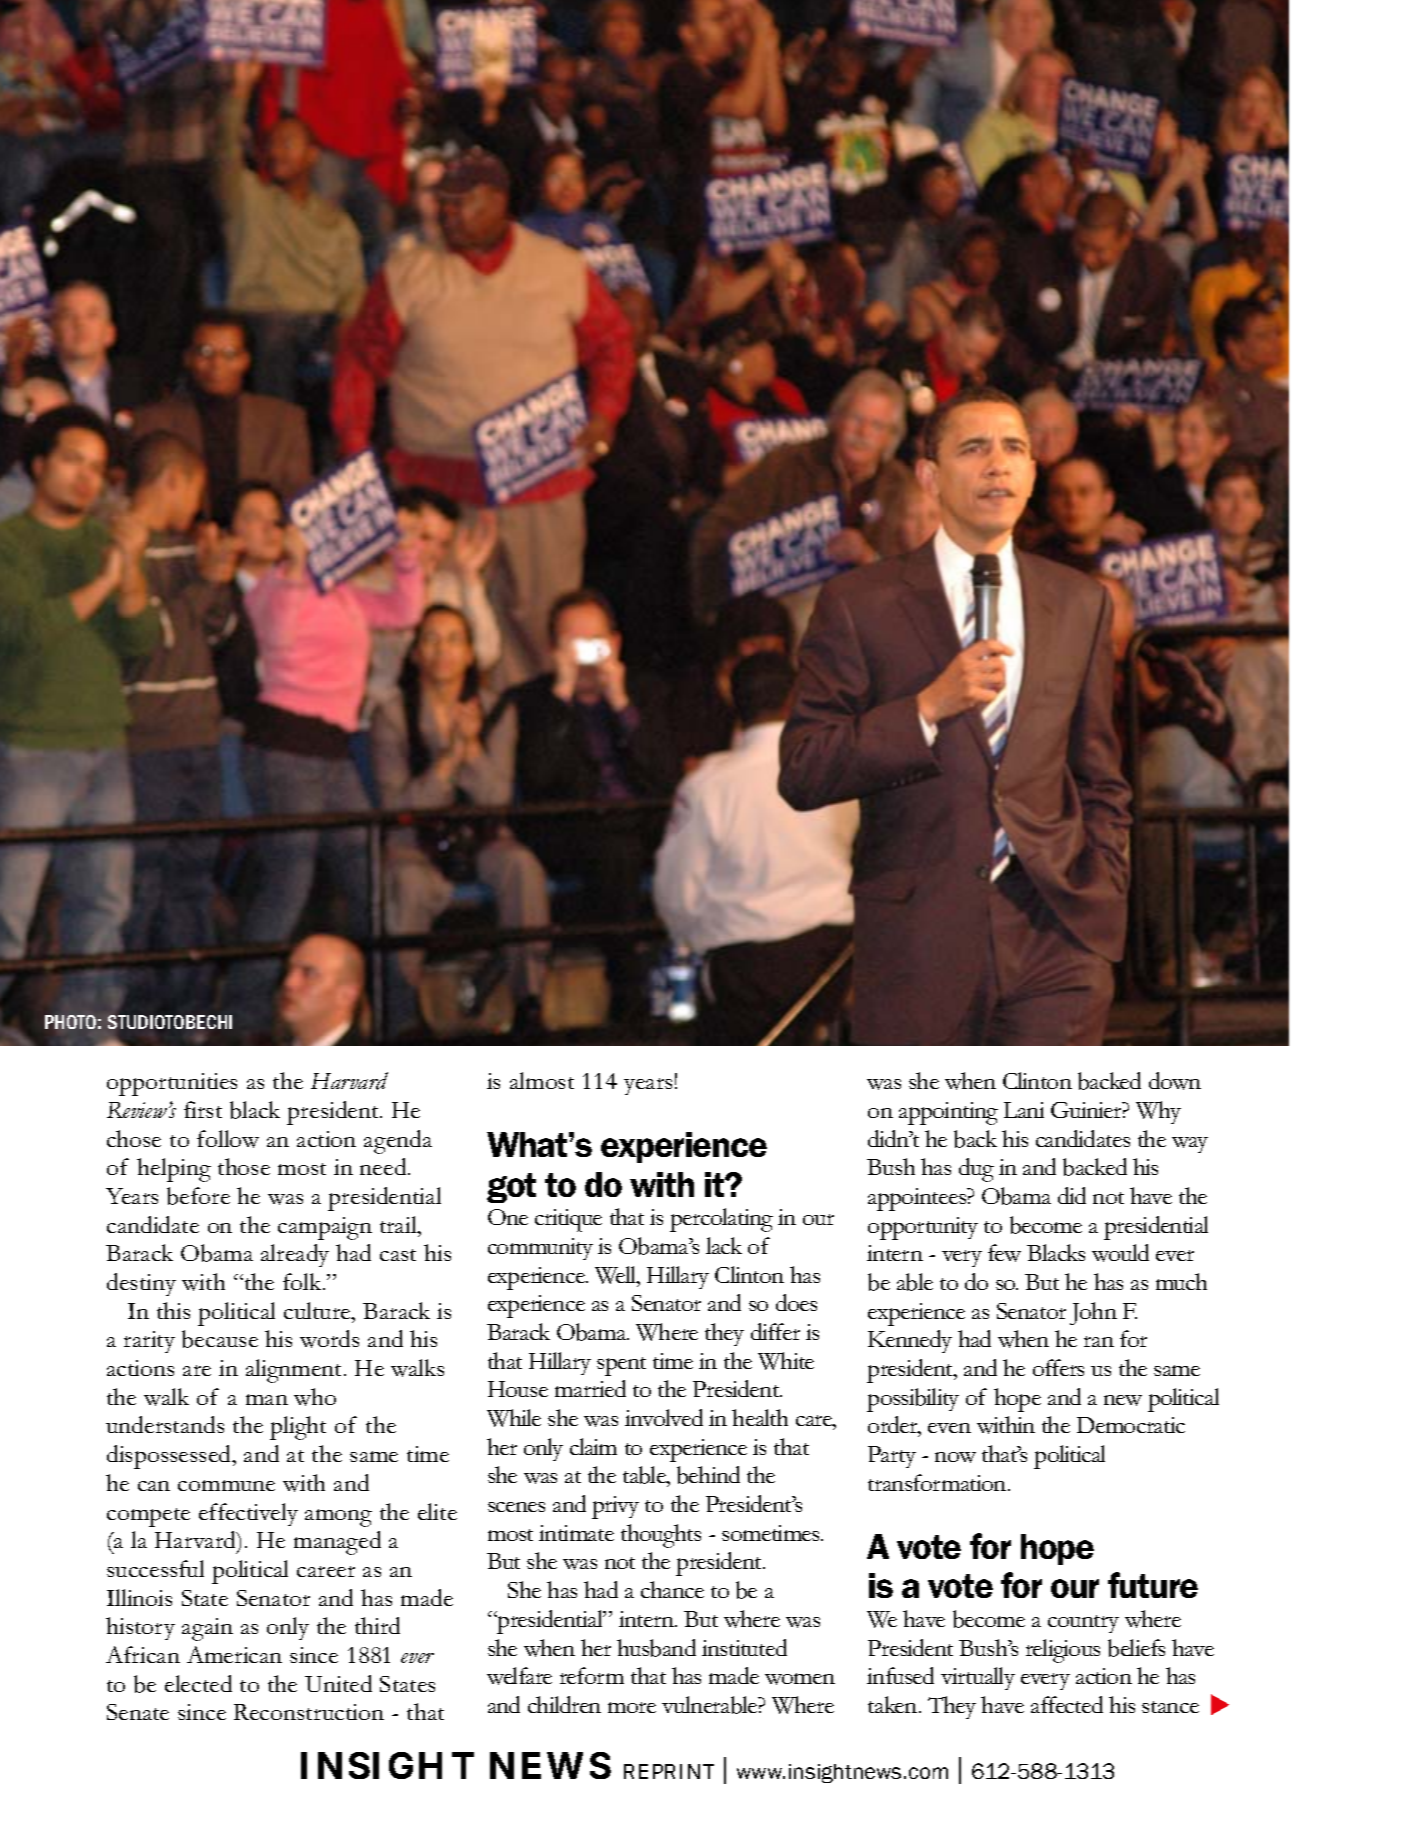  What do you see at coordinates (1024, 1110) in the document?
I see `Lani` at bounding box center [1024, 1110].
